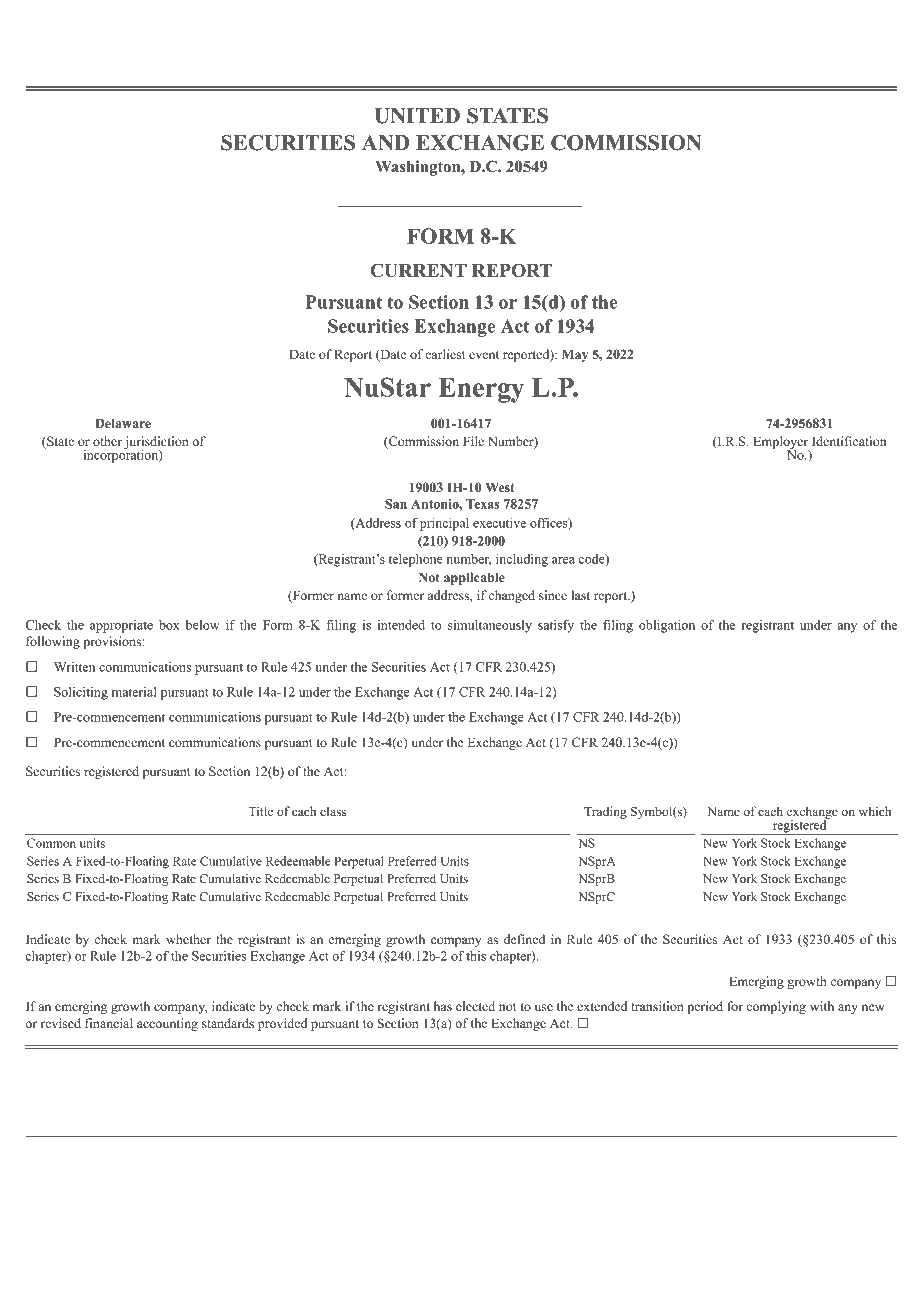 The image size is (924, 1308). I want to click on which, so click(875, 811).
